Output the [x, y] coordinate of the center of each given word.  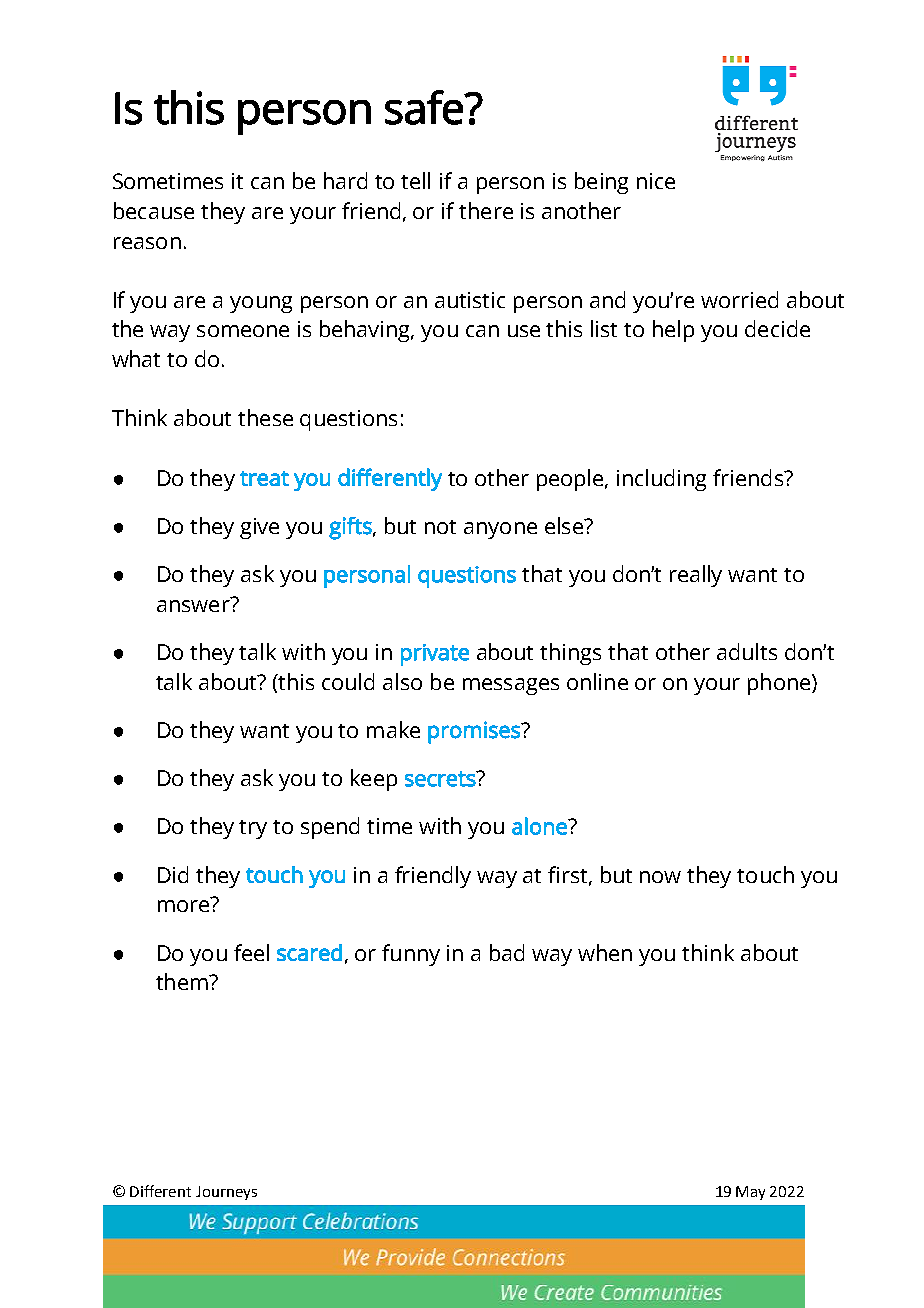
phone [780, 684]
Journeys [226, 1193]
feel [251, 952]
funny [411, 955]
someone [243, 331]
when [605, 952]
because [154, 210]
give [259, 528]
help [673, 331]
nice [656, 181]
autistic [470, 300]
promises [475, 732]
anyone [500, 530]
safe [425, 107]
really [696, 576]
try [253, 829]
